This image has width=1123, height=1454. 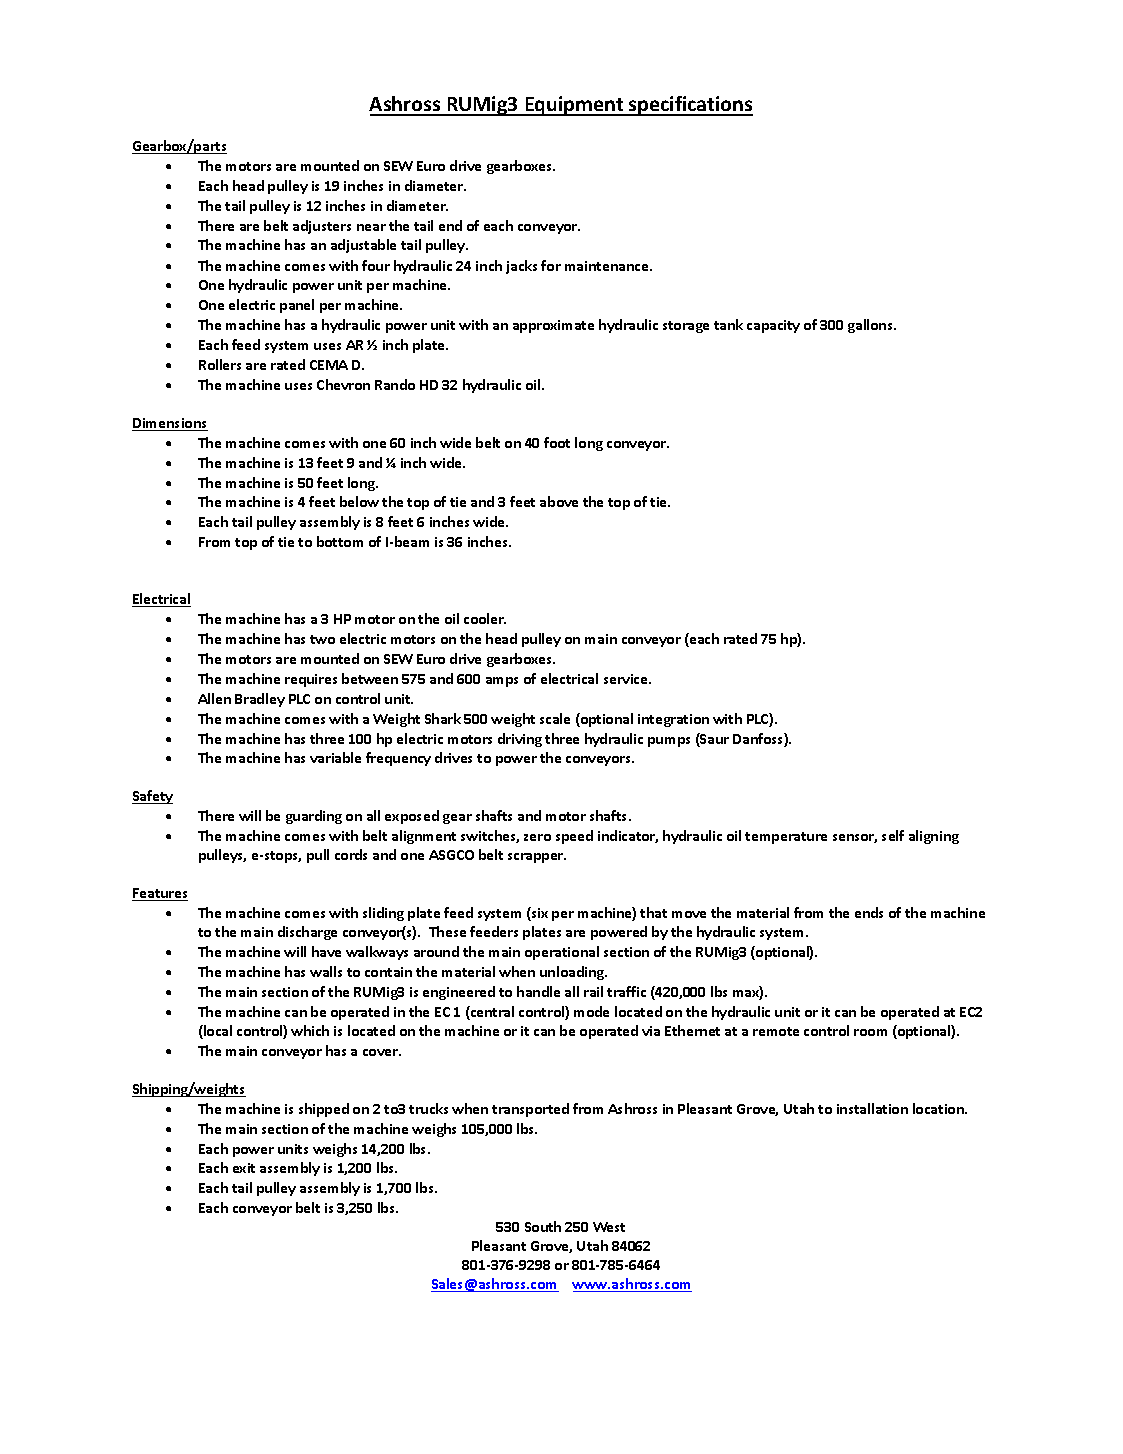 I want to click on self, so click(x=893, y=835).
